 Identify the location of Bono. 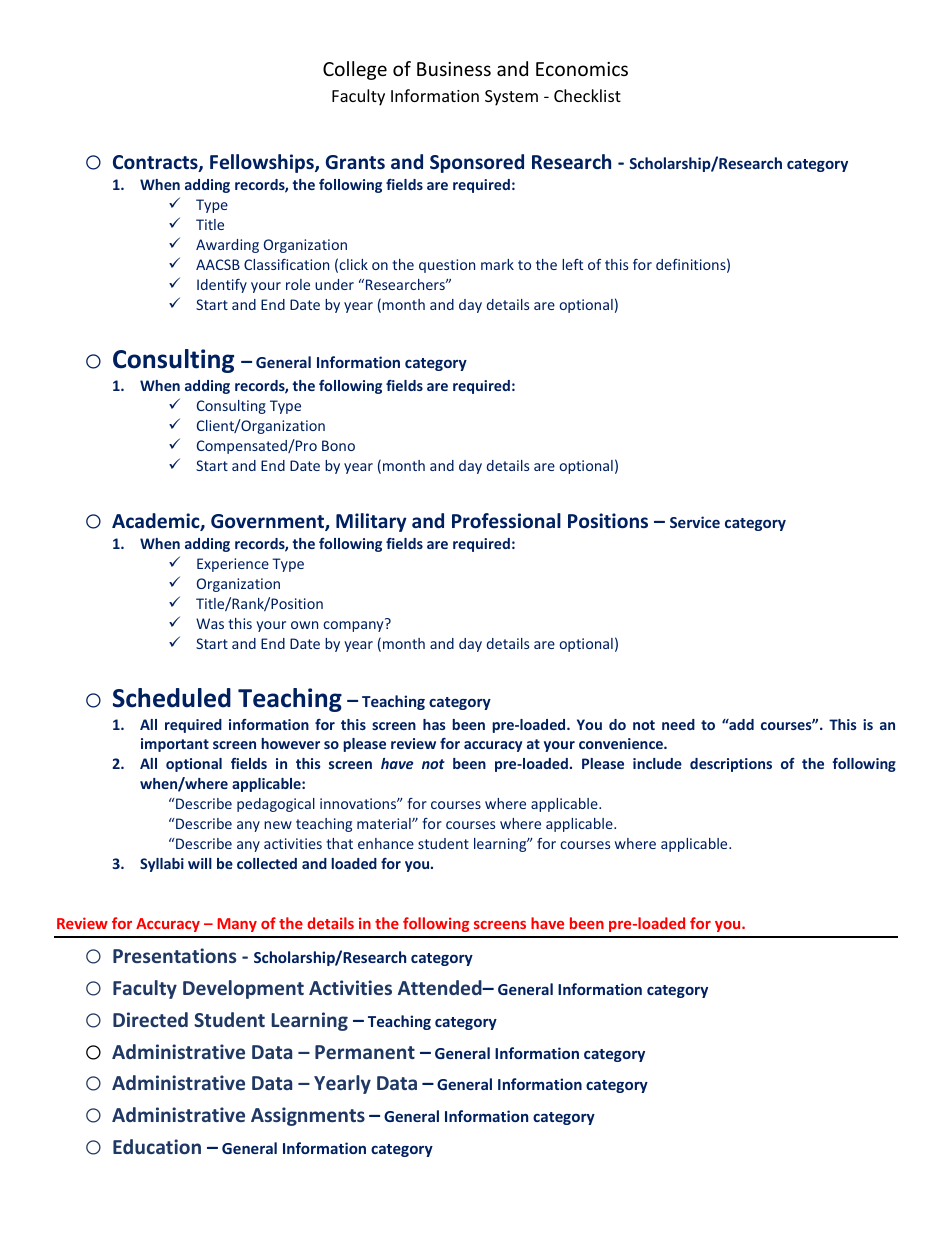
(338, 445).
